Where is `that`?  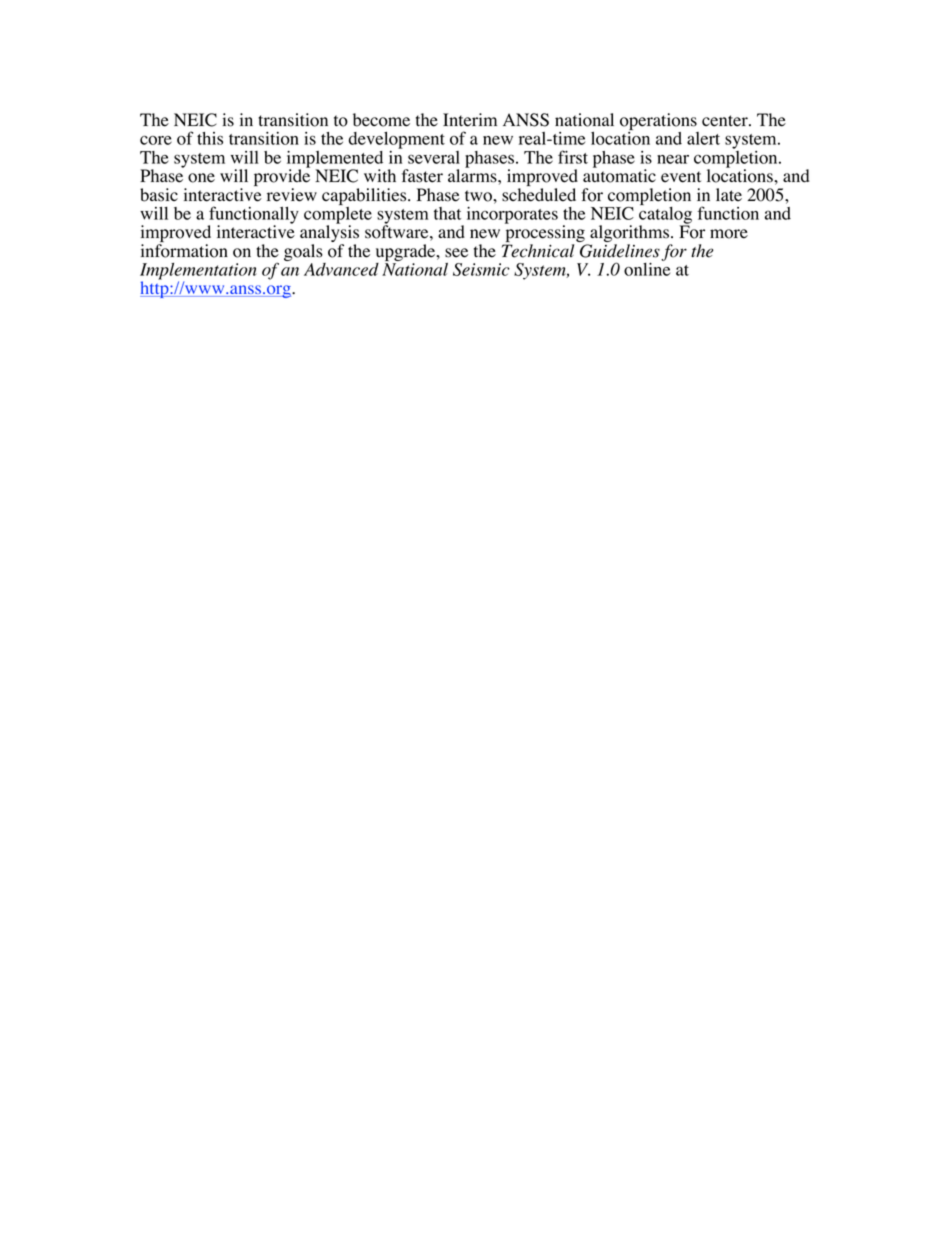
that is located at coordinates (447, 213).
